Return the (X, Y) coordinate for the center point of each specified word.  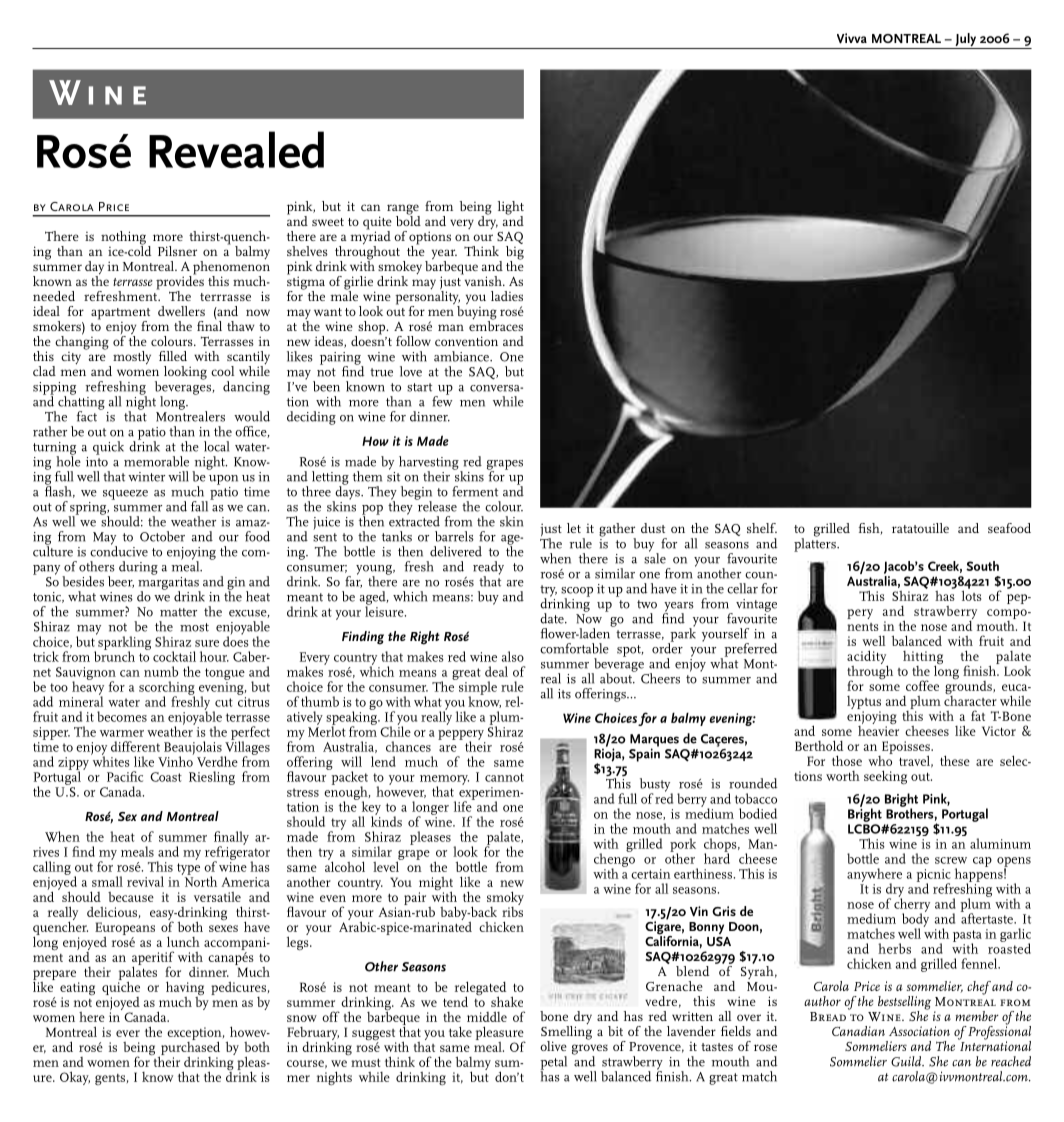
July (965, 41)
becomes (122, 716)
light (511, 209)
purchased (189, 1048)
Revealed (236, 149)
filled (173, 356)
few (442, 400)
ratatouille (920, 528)
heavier (878, 729)
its (564, 694)
